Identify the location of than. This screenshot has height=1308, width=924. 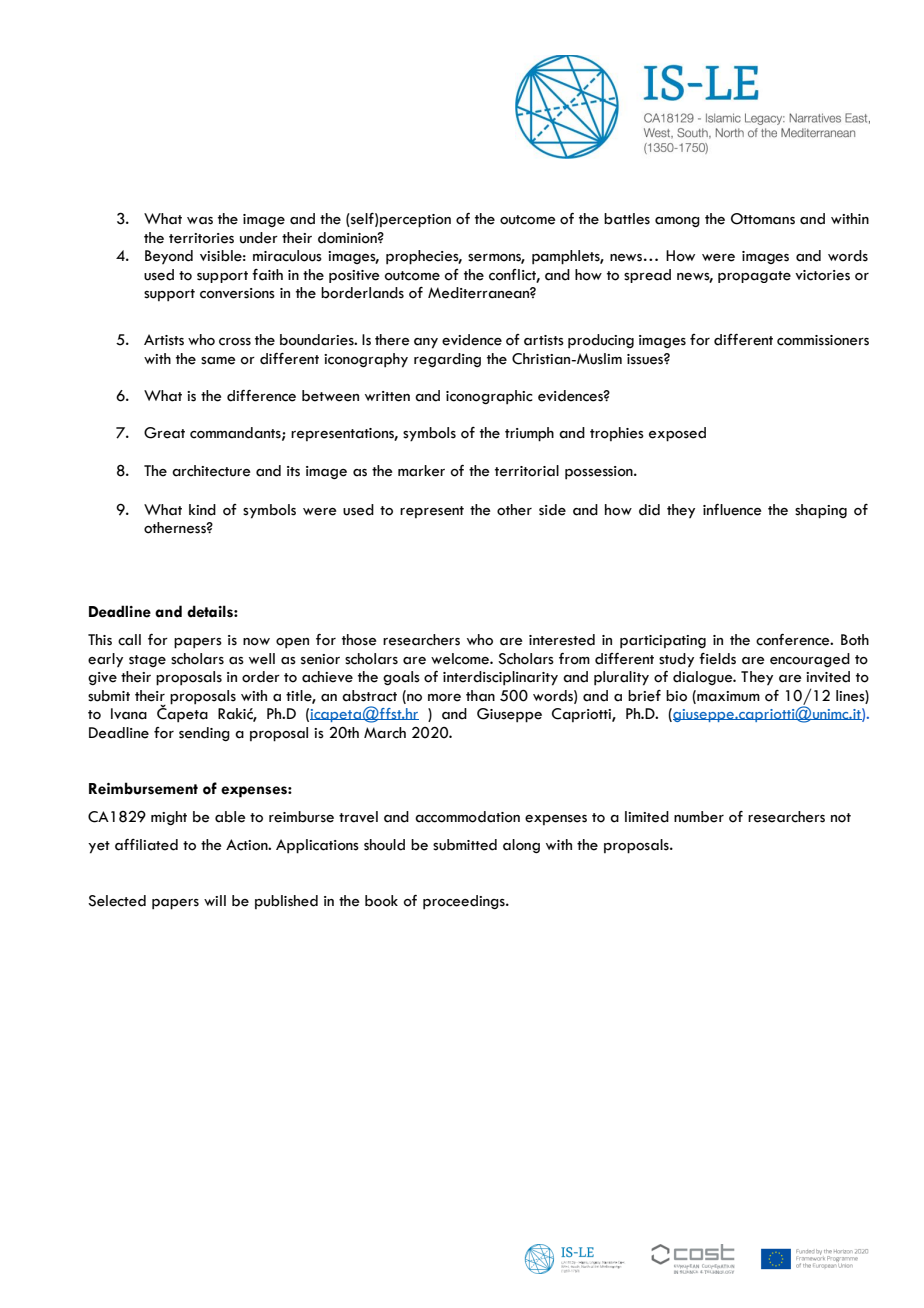
(480, 696).
